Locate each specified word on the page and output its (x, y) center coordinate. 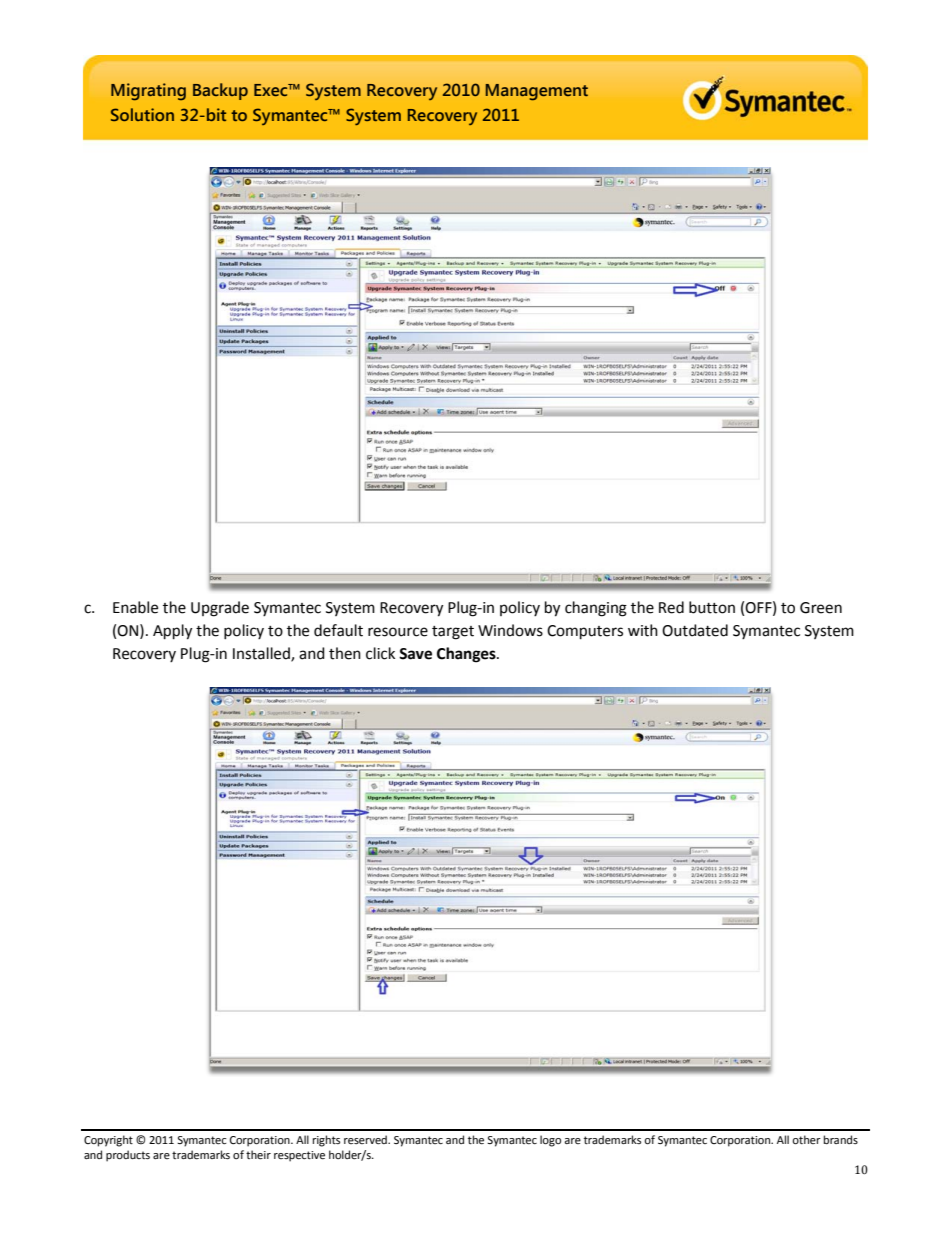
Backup (220, 91)
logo (550, 1141)
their (258, 1155)
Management (537, 92)
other (806, 1140)
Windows (510, 630)
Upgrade (220, 609)
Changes (467, 655)
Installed (262, 654)
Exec (272, 90)
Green (821, 608)
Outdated (695, 630)
